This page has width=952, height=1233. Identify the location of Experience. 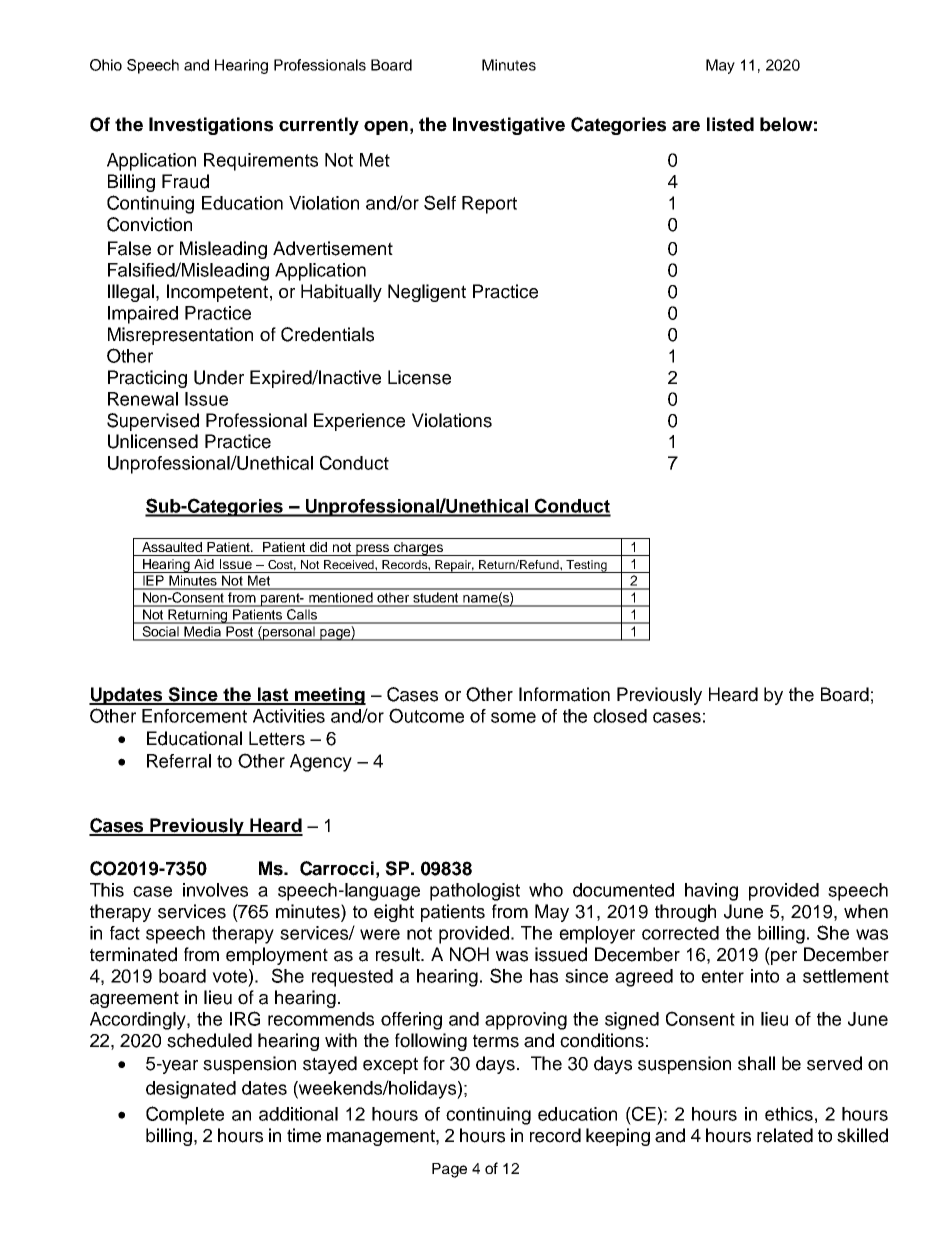
(359, 422).
